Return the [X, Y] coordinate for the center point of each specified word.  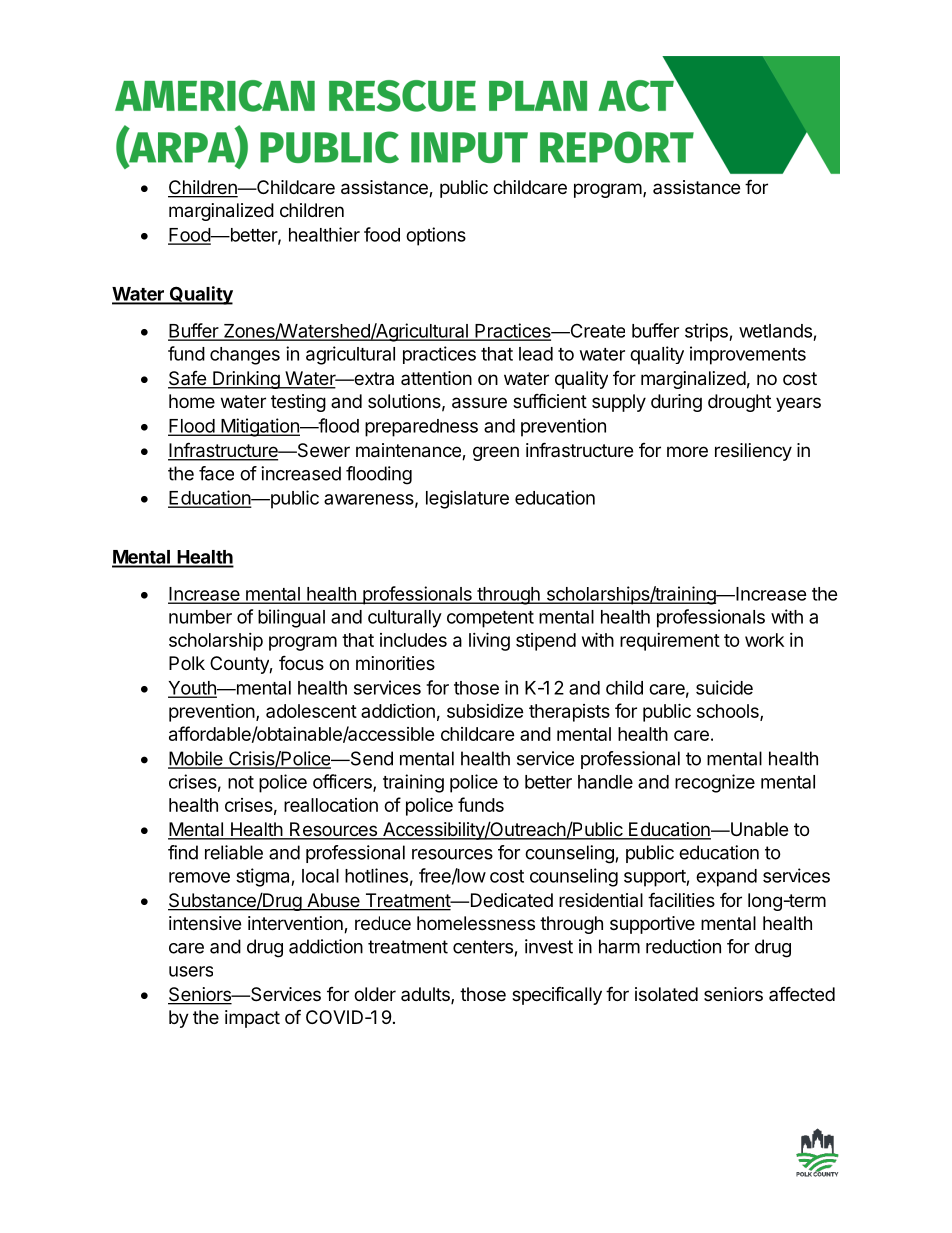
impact [252, 1019]
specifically [557, 996]
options [436, 236]
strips [707, 332]
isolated [666, 994]
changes [245, 356]
